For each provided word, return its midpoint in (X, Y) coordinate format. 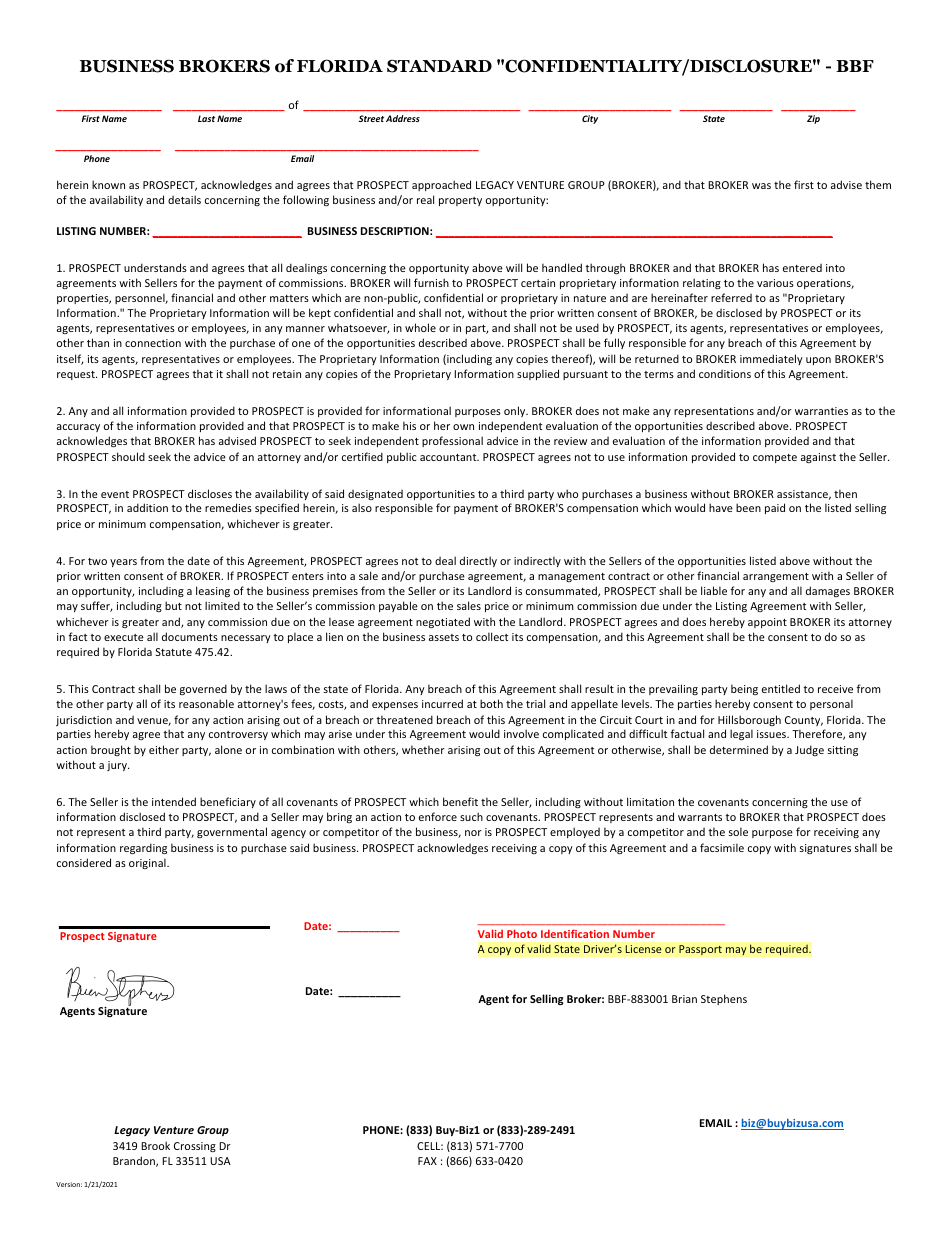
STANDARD (439, 66)
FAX (427, 1161)
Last (206, 118)
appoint (767, 623)
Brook (155, 1145)
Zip (813, 119)
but (173, 605)
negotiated (443, 622)
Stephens (724, 999)
